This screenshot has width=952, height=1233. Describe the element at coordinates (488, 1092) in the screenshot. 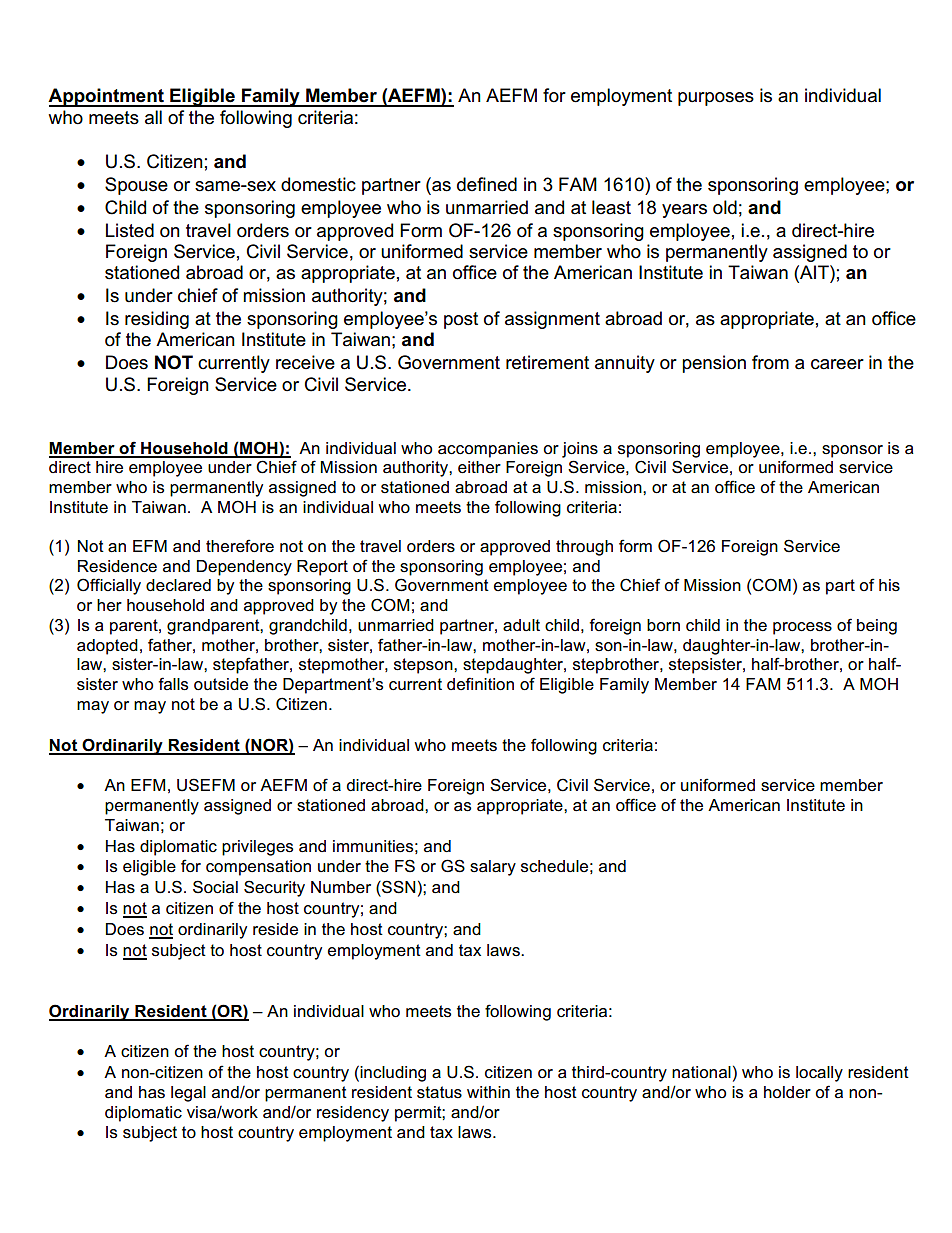

I see `within` at that location.
